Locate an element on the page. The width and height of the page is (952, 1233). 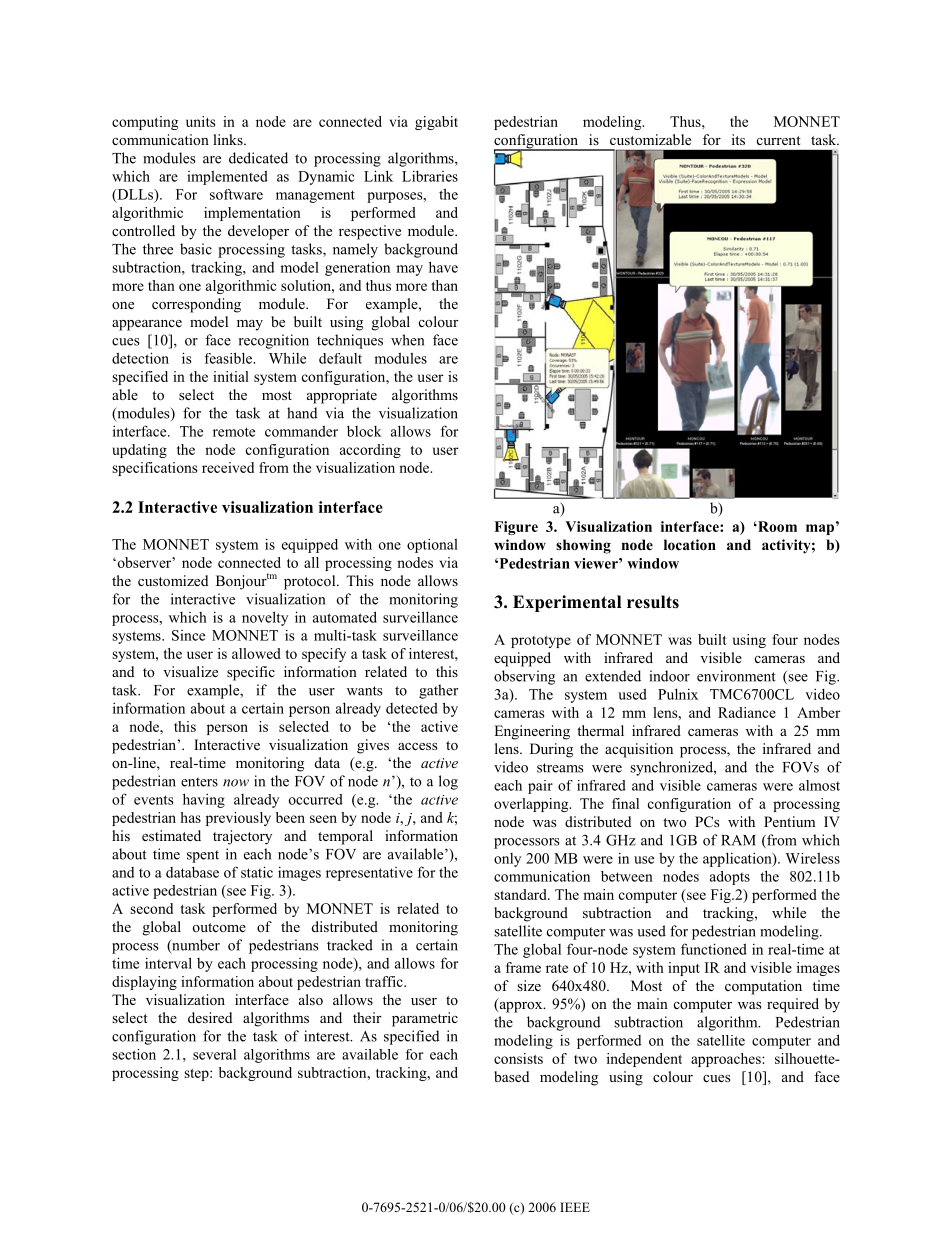
IEEE is located at coordinates (575, 1207).
